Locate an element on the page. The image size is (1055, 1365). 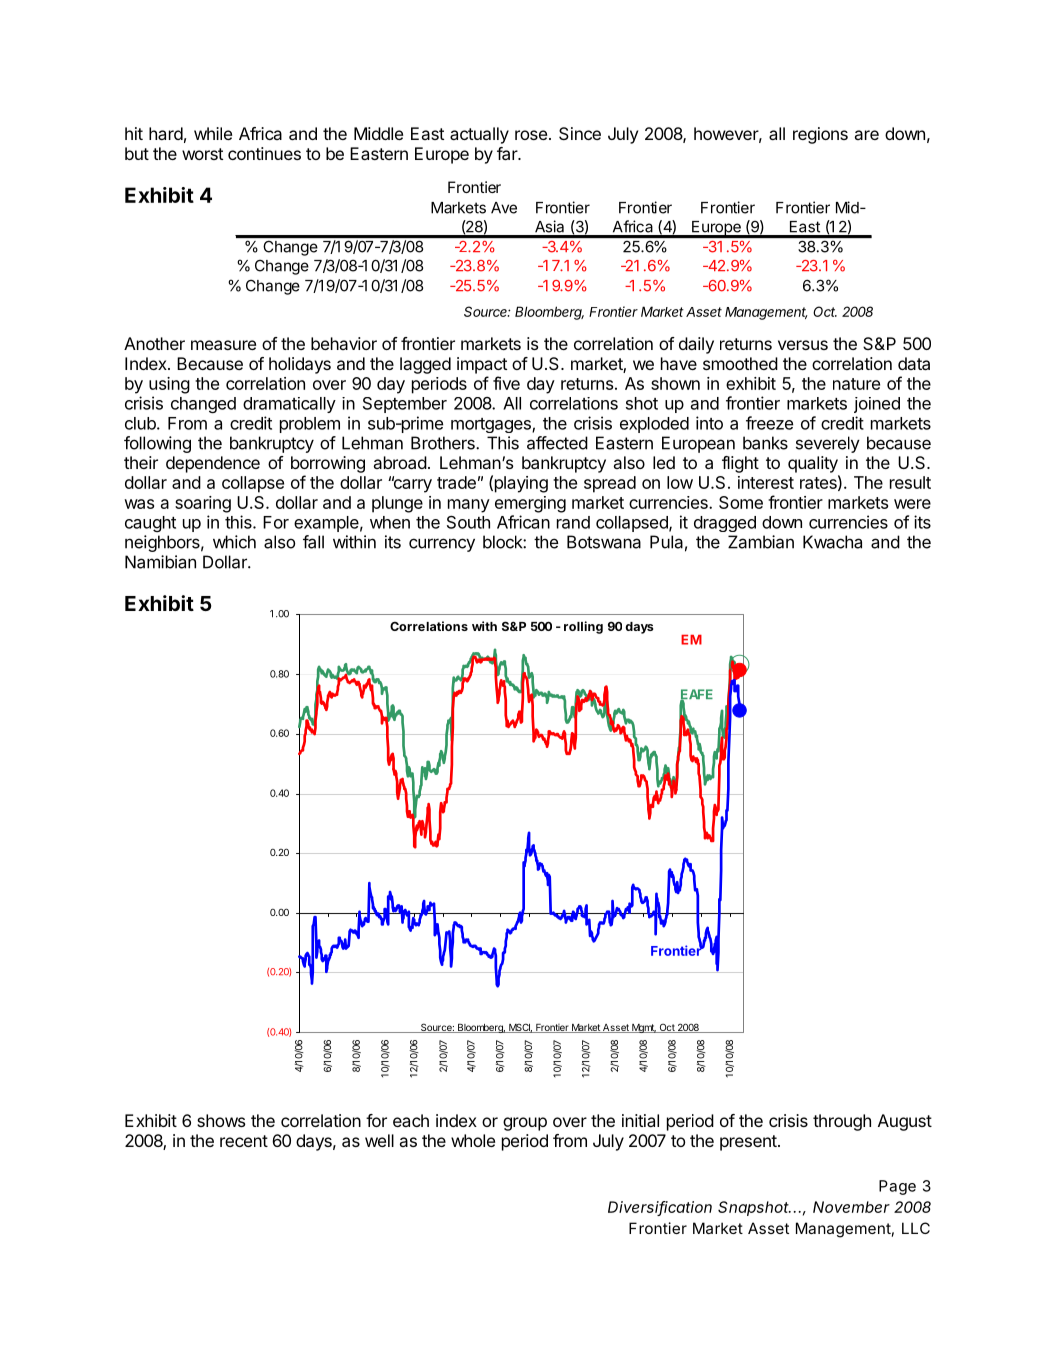
dragged is located at coordinates (725, 524).
